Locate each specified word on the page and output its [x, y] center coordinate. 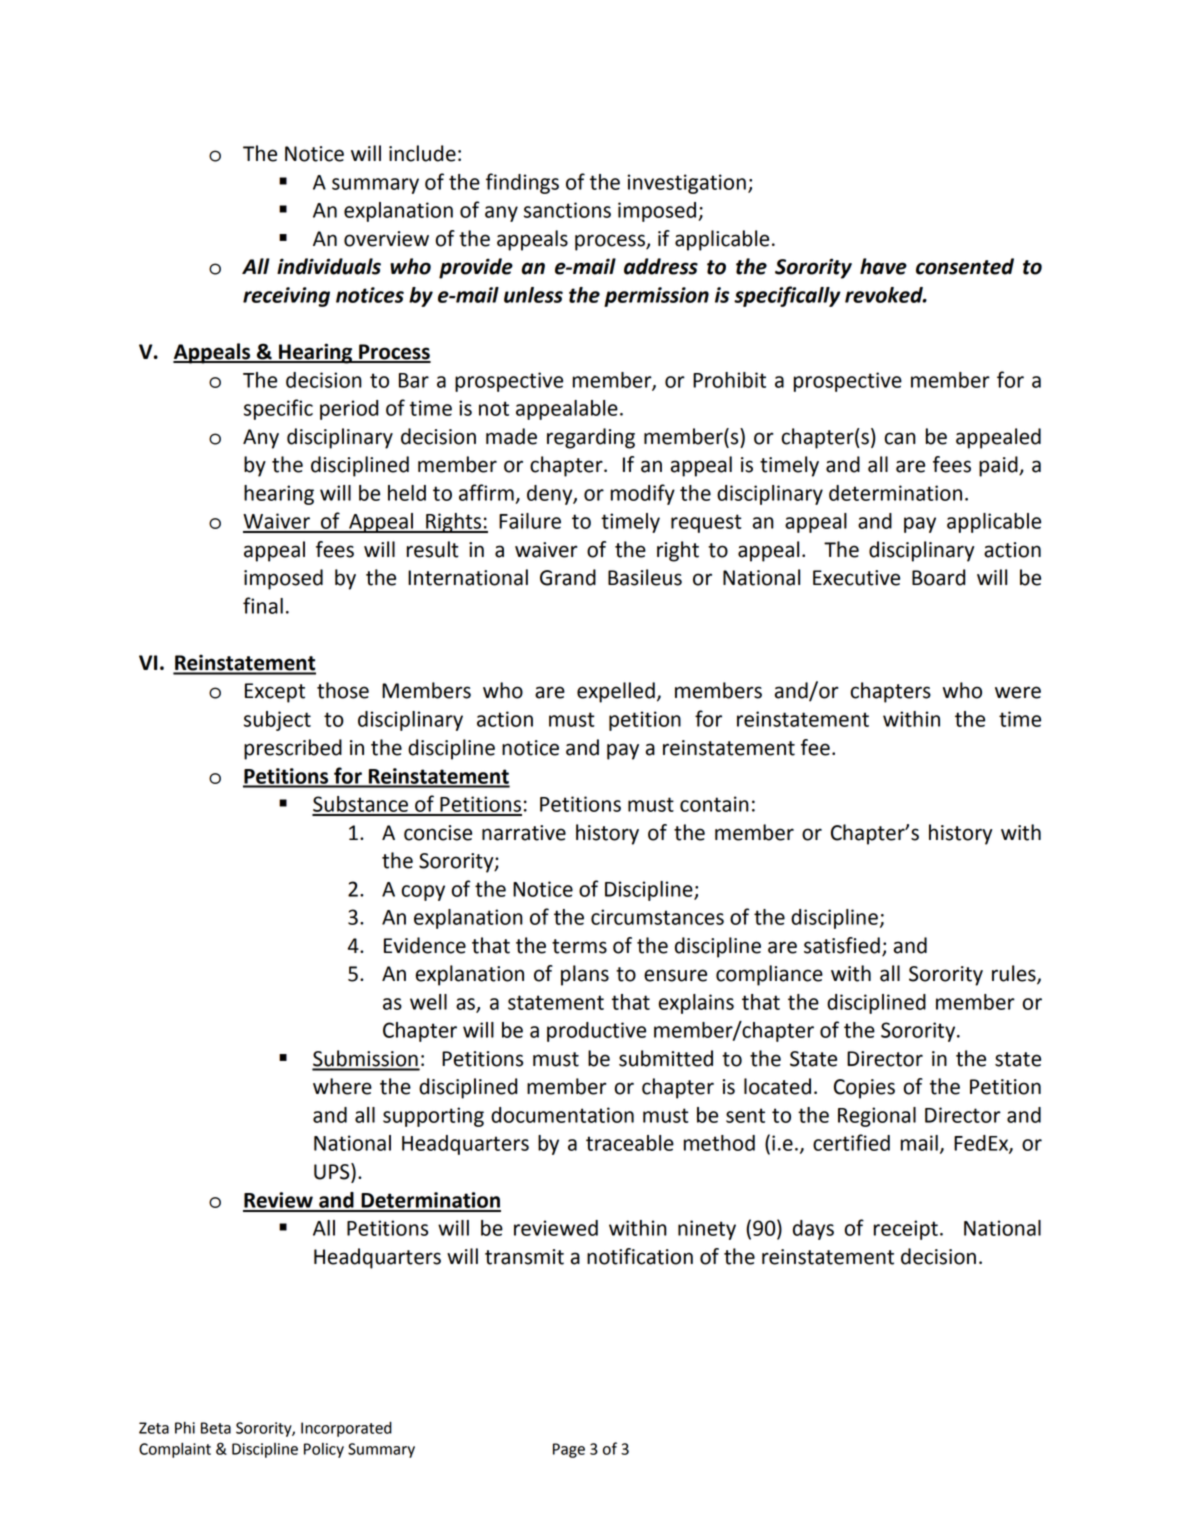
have [883, 266]
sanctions [567, 210]
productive [596, 1032]
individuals [329, 266]
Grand [568, 577]
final [263, 605]
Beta [216, 1428]
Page [569, 1450]
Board [938, 577]
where [342, 1086]
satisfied [842, 945]
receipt [906, 1230]
